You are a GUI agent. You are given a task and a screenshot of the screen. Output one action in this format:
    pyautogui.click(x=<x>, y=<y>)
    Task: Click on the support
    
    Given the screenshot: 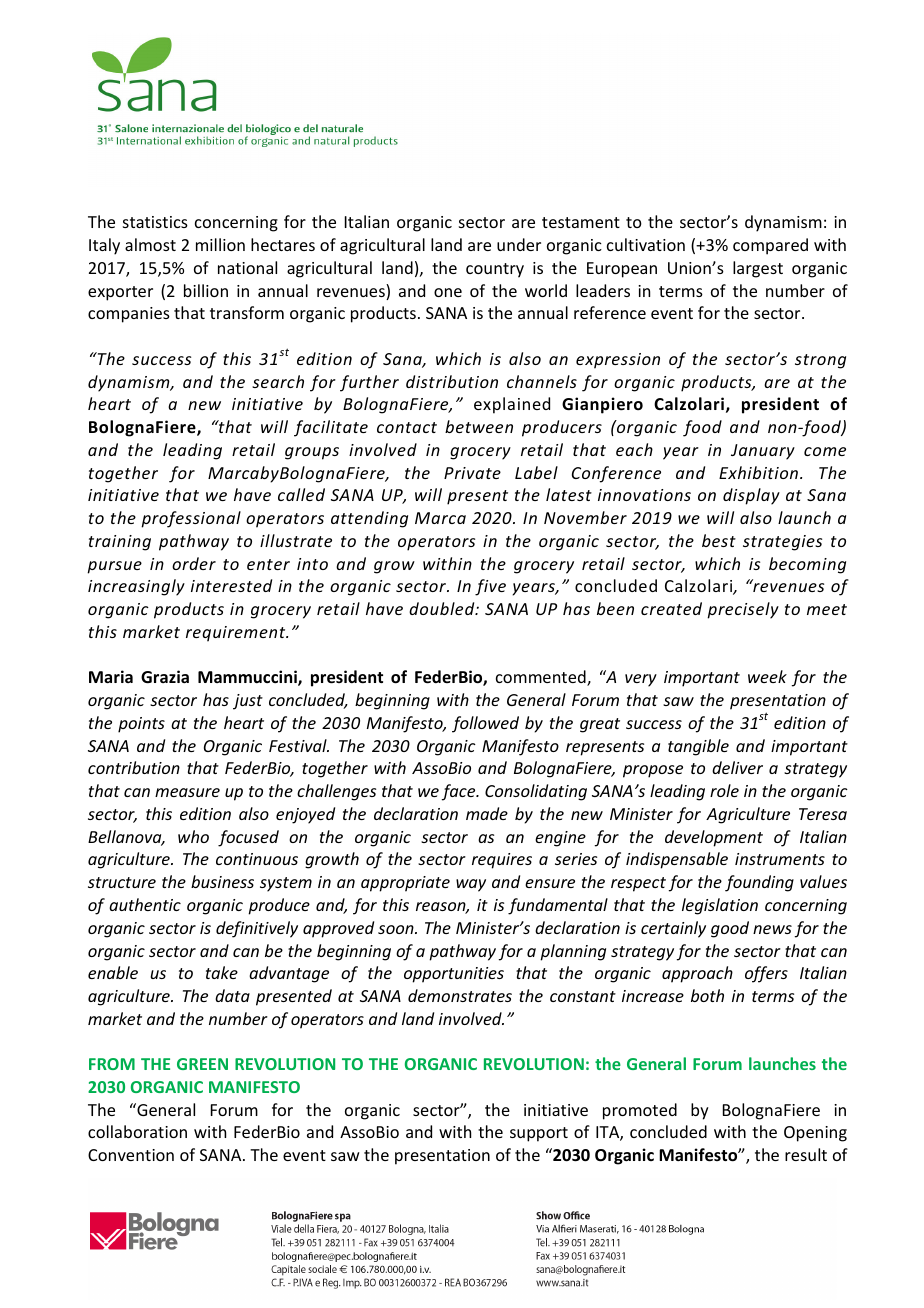 What is the action you would take?
    pyautogui.click(x=539, y=1134)
